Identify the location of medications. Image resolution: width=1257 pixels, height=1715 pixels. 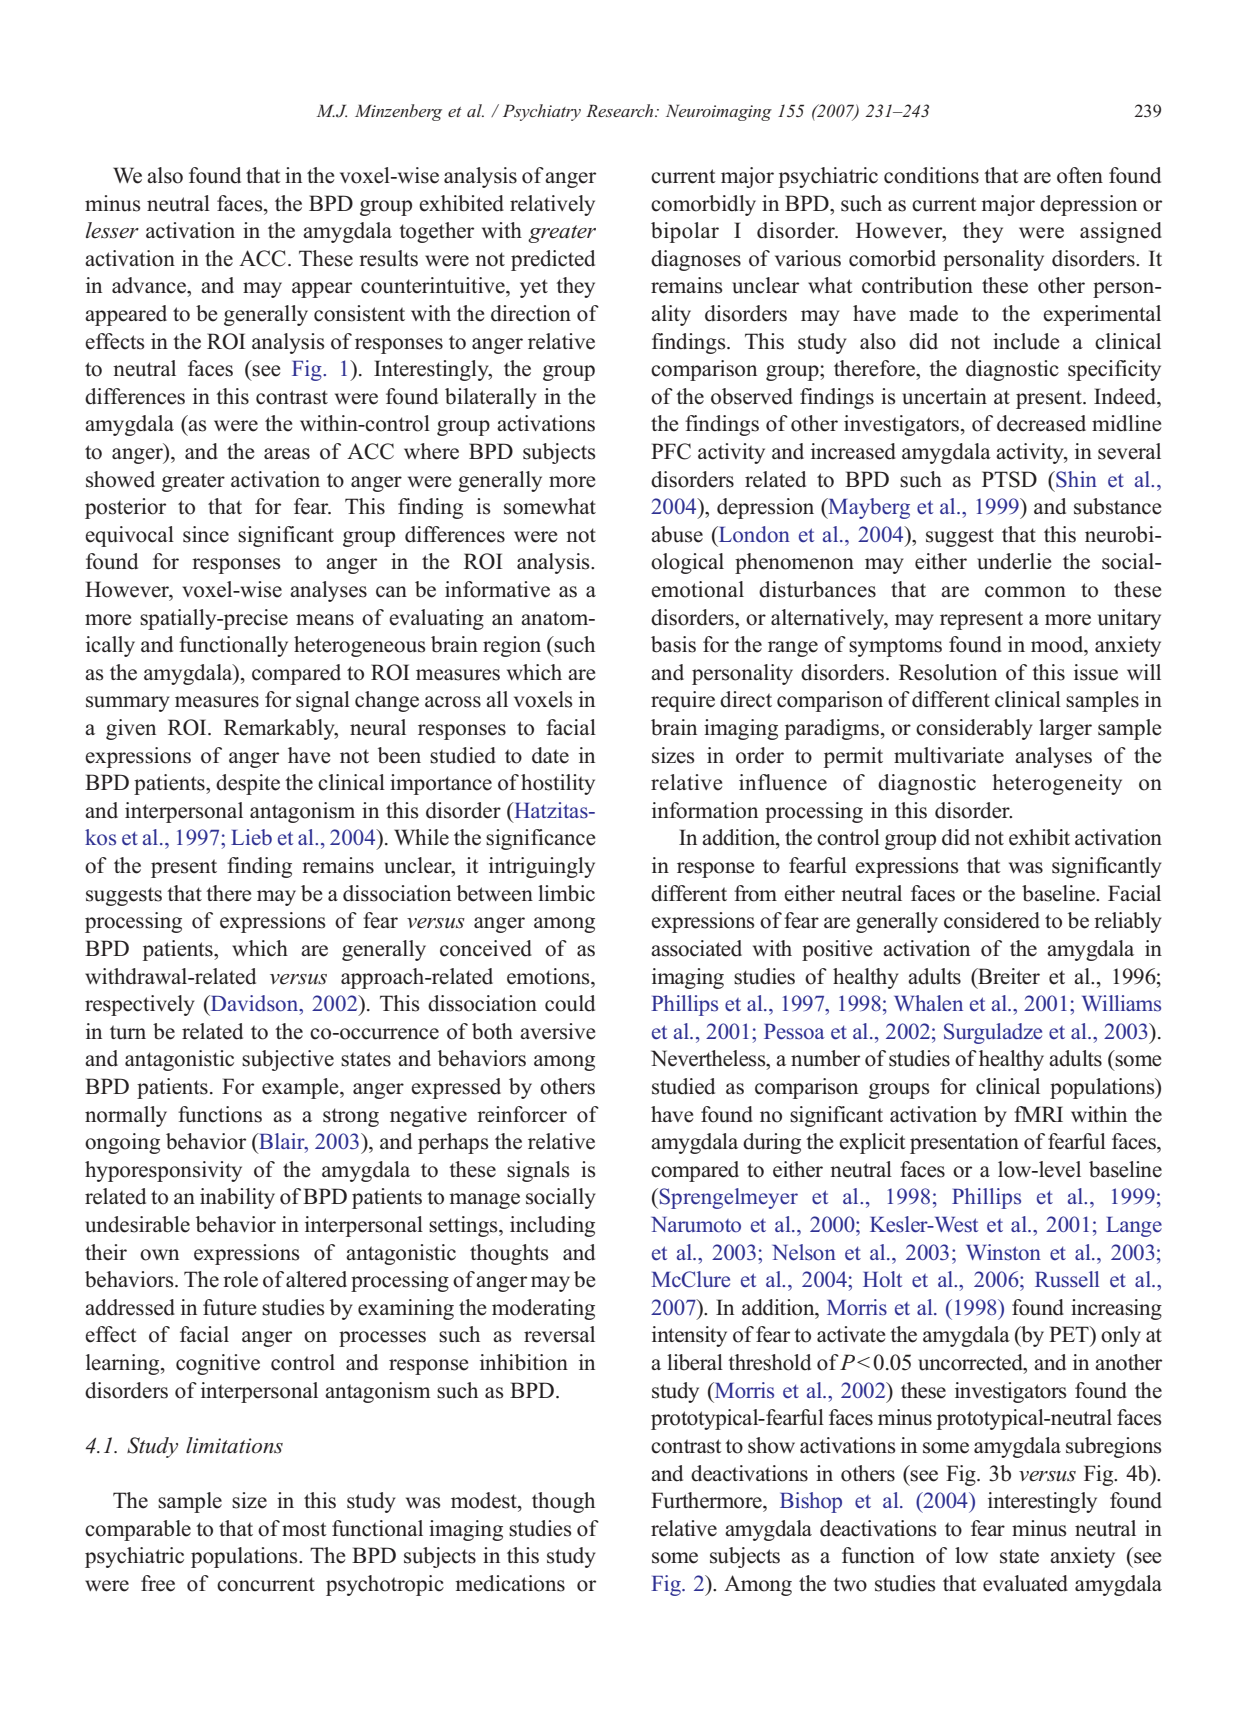
(510, 1583).
